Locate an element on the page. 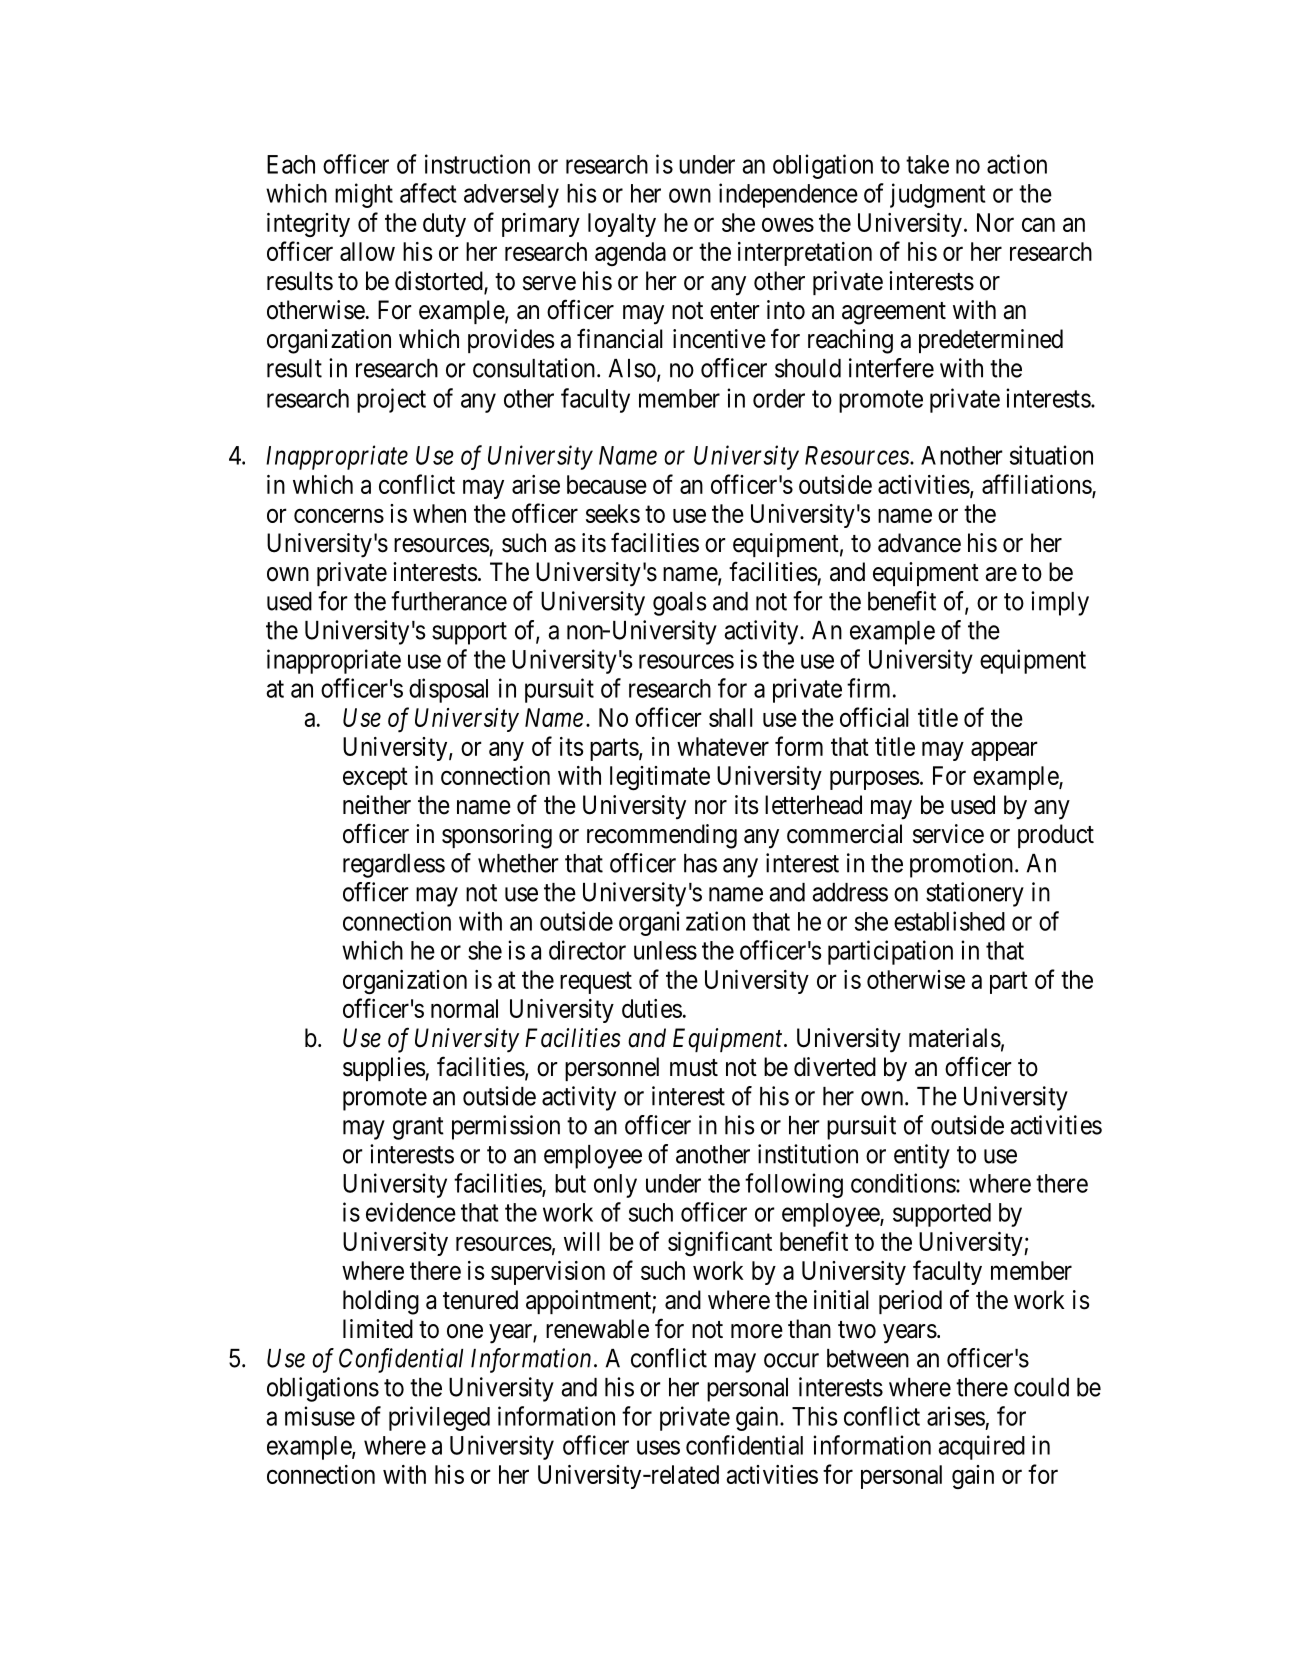 The width and height of the document is (1291, 1671). legitimate is located at coordinates (660, 778).
